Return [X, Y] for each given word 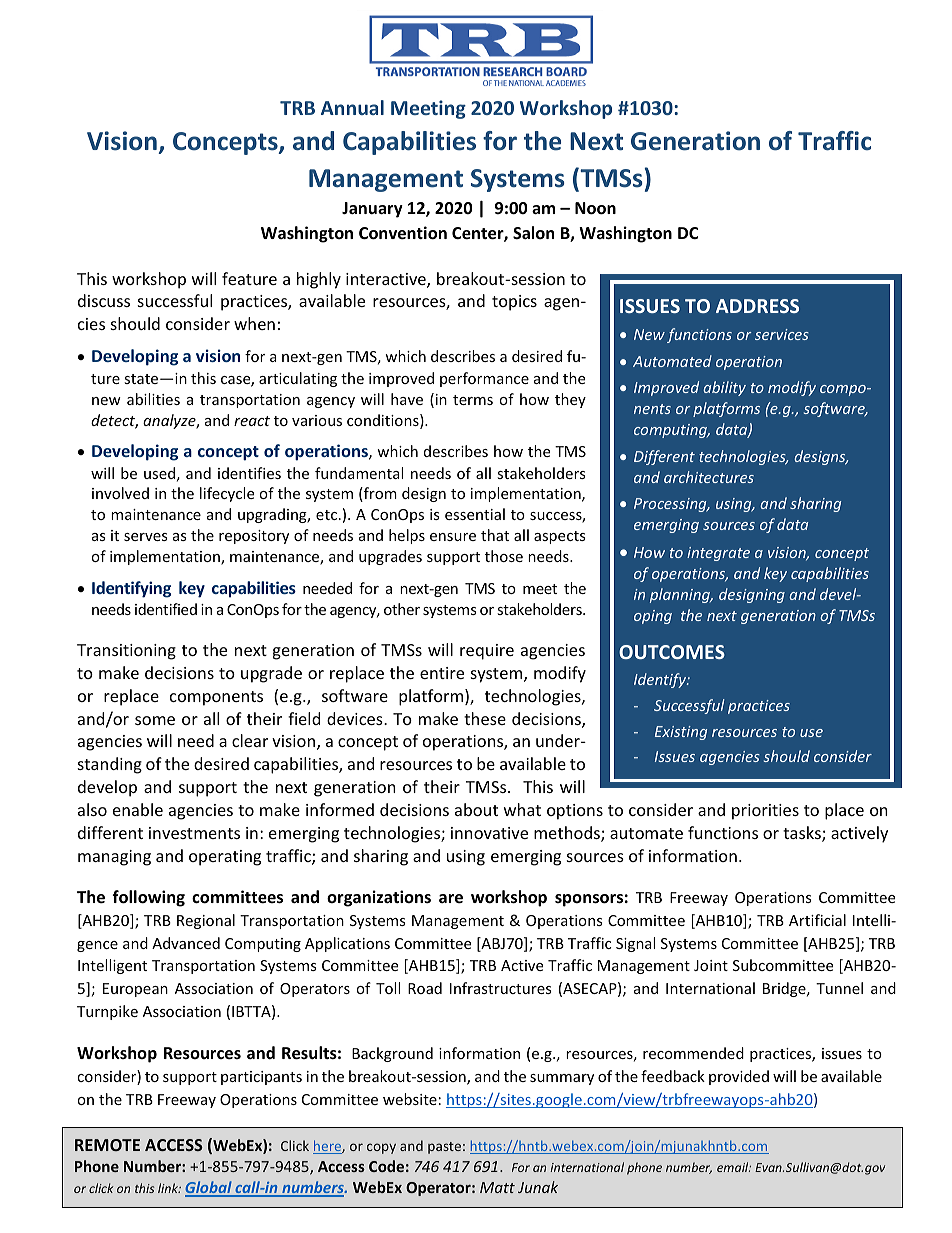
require [487, 652]
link [169, 1188]
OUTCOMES [672, 652]
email [734, 1167]
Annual [352, 107]
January [372, 210]
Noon [595, 208]
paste [444, 1148]
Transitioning [126, 652]
